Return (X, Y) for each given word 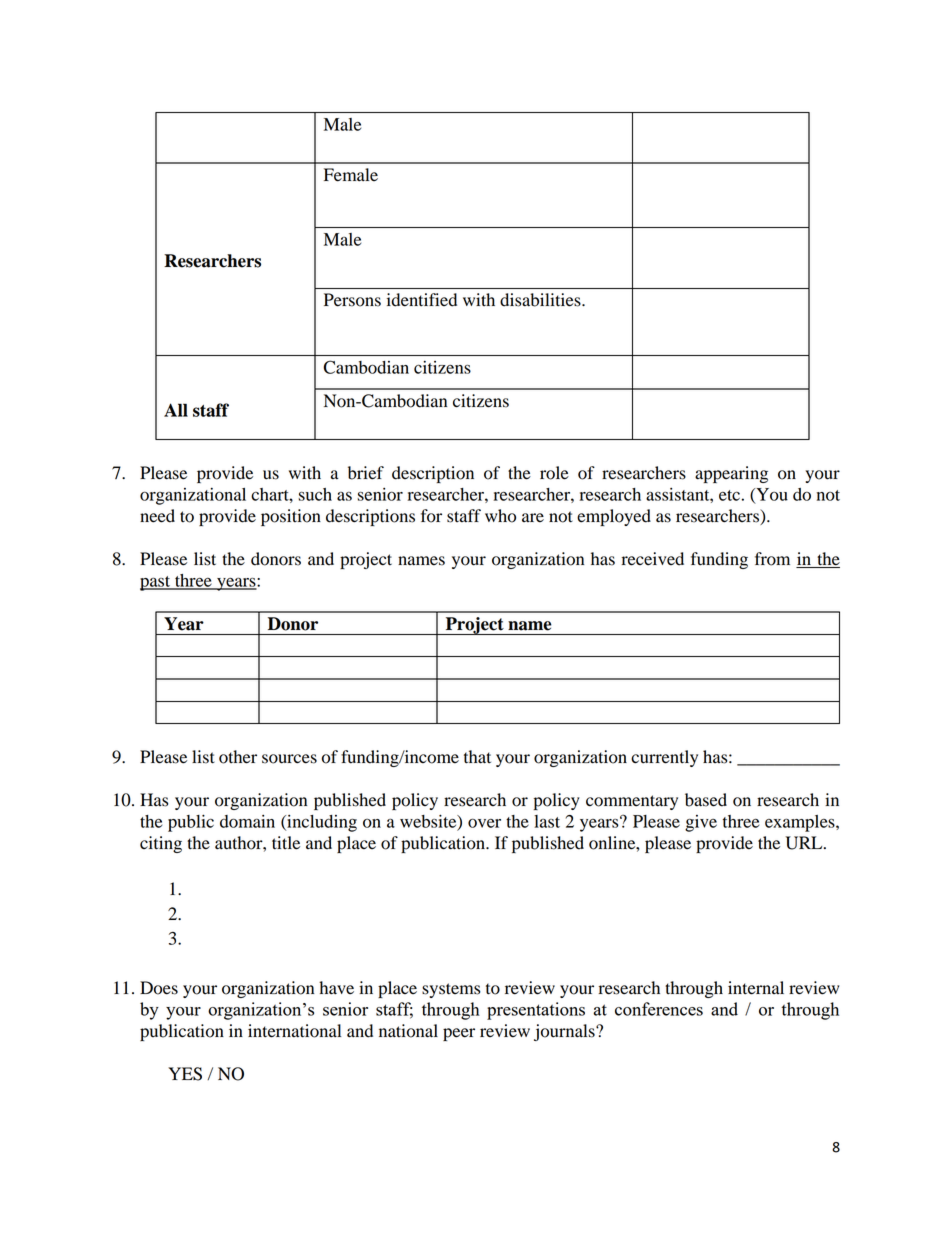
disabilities (541, 300)
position (291, 517)
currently (664, 758)
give (701, 823)
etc (729, 495)
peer (459, 1034)
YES (185, 1074)
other (238, 757)
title (286, 843)
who (500, 516)
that (477, 757)
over (484, 823)
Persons (352, 300)
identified (422, 300)
